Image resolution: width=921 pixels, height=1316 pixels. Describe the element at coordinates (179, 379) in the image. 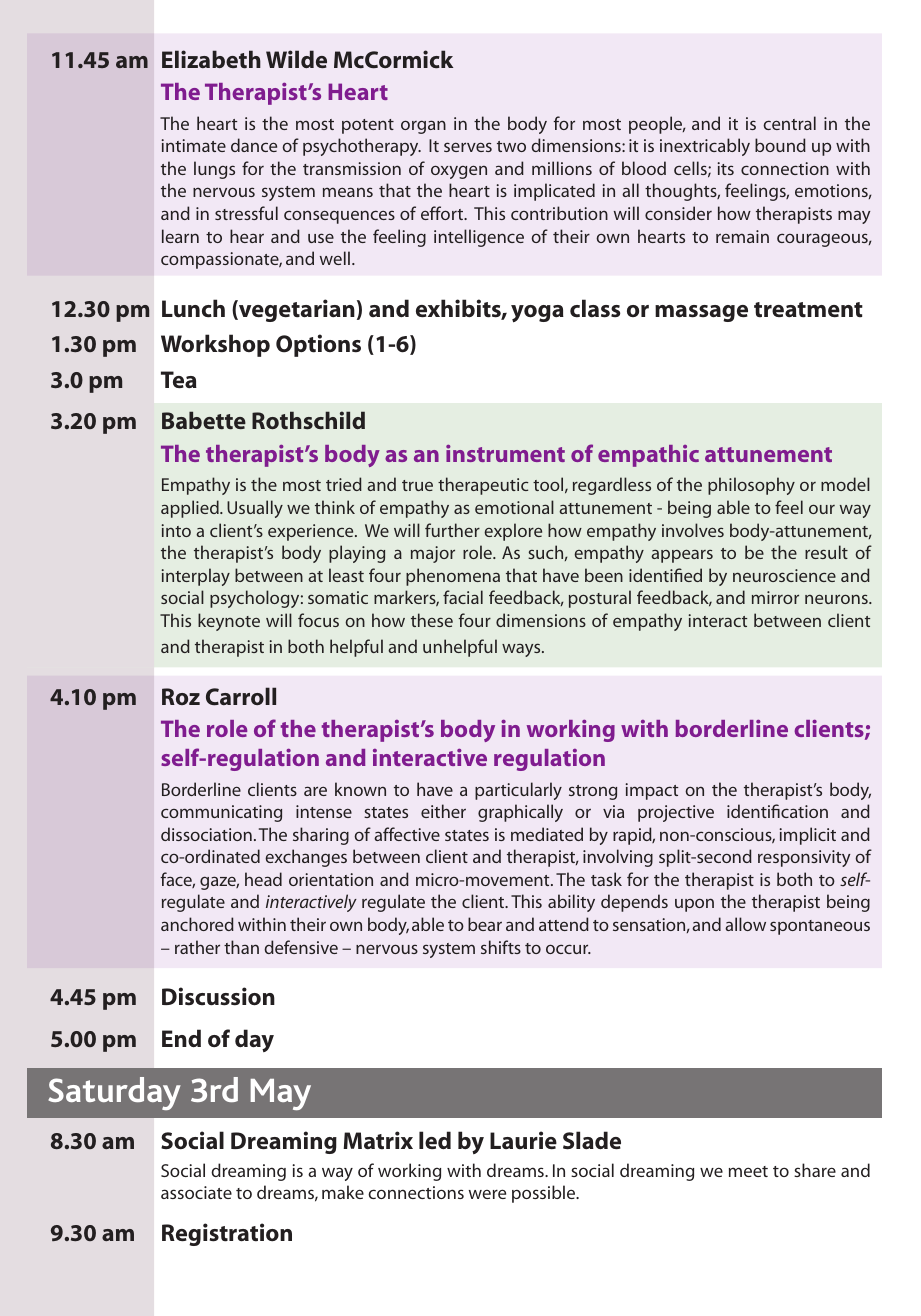

I see `Tea` at that location.
